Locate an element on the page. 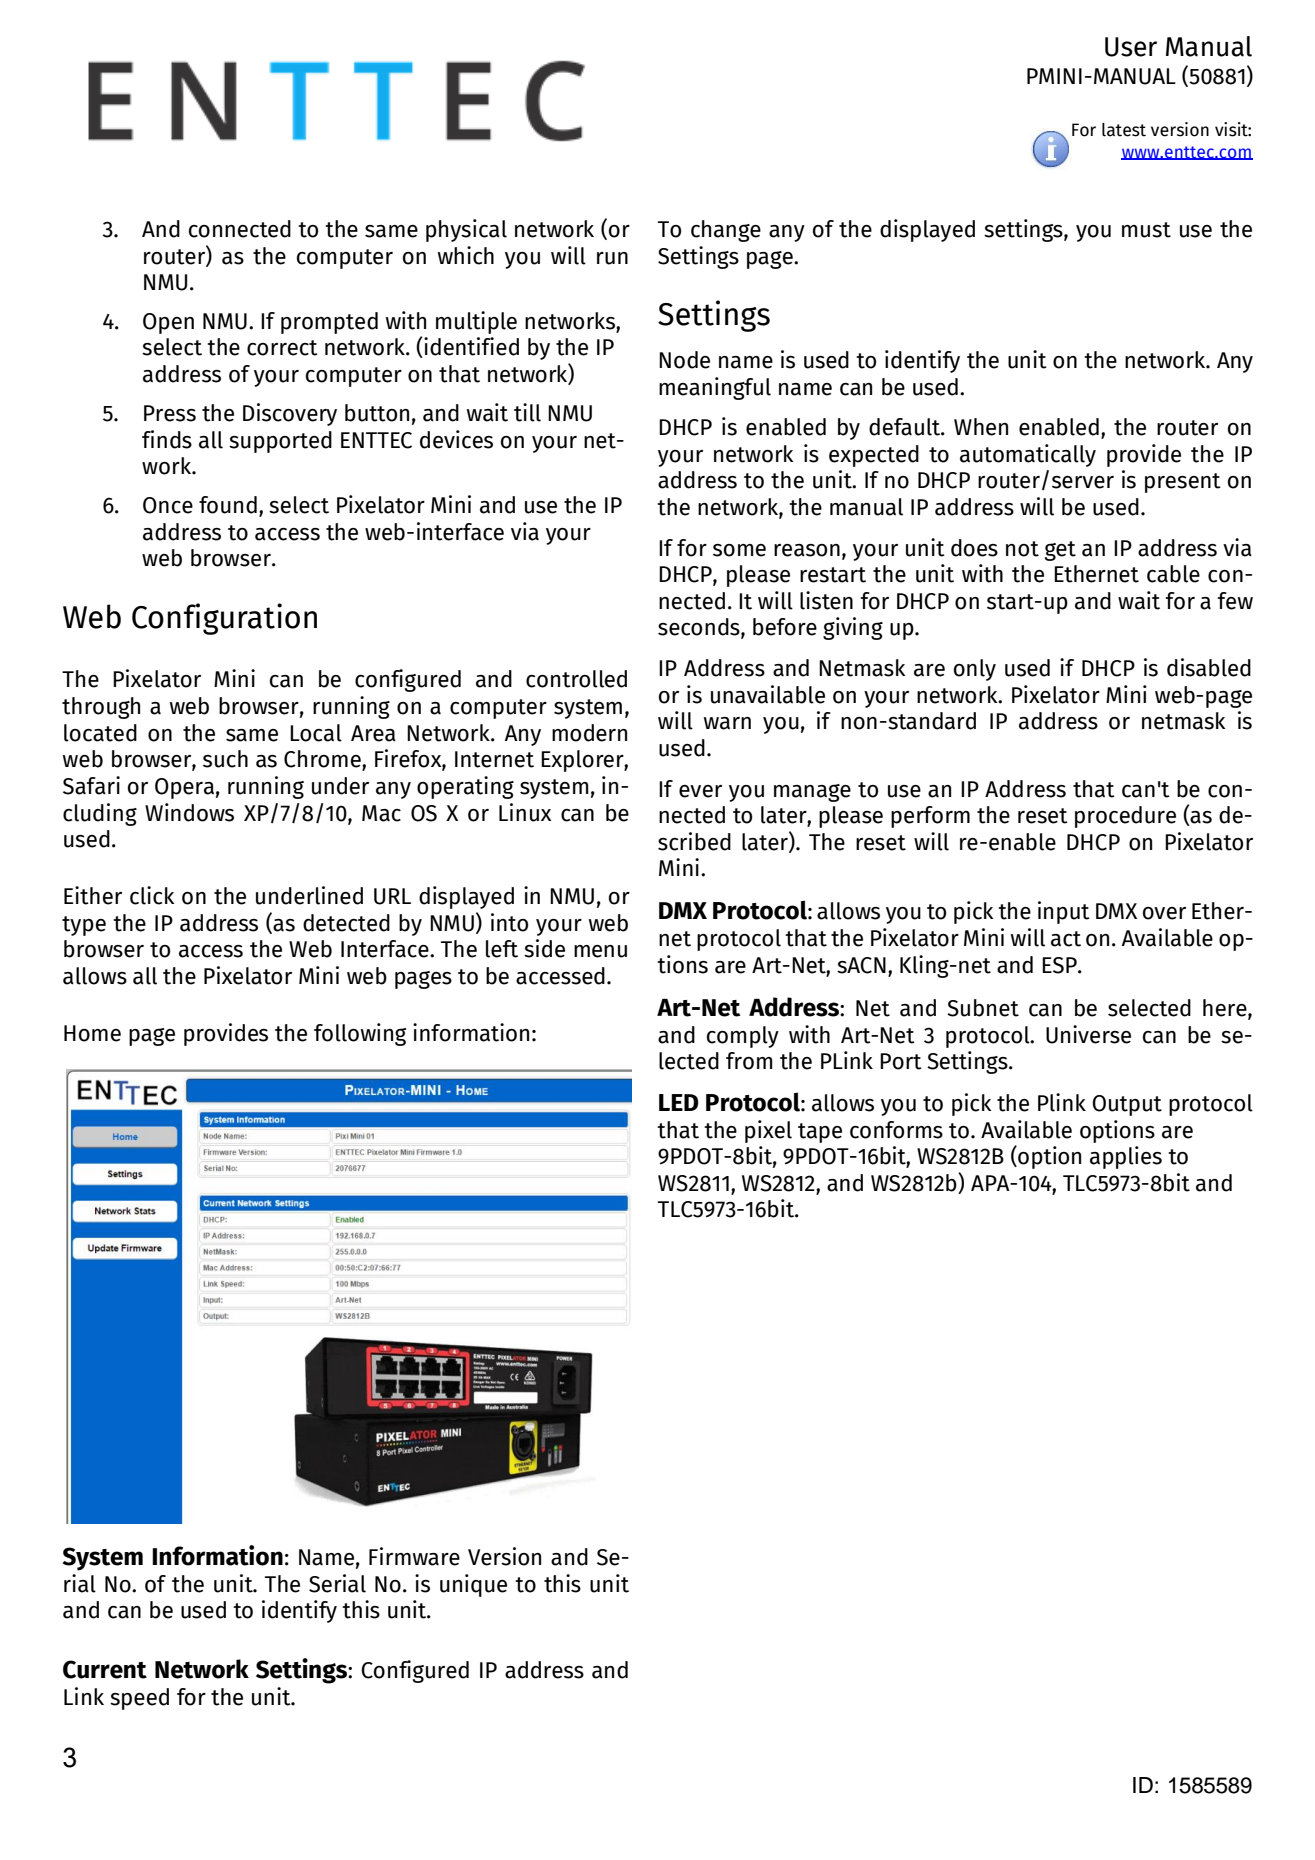  warn is located at coordinates (727, 723).
